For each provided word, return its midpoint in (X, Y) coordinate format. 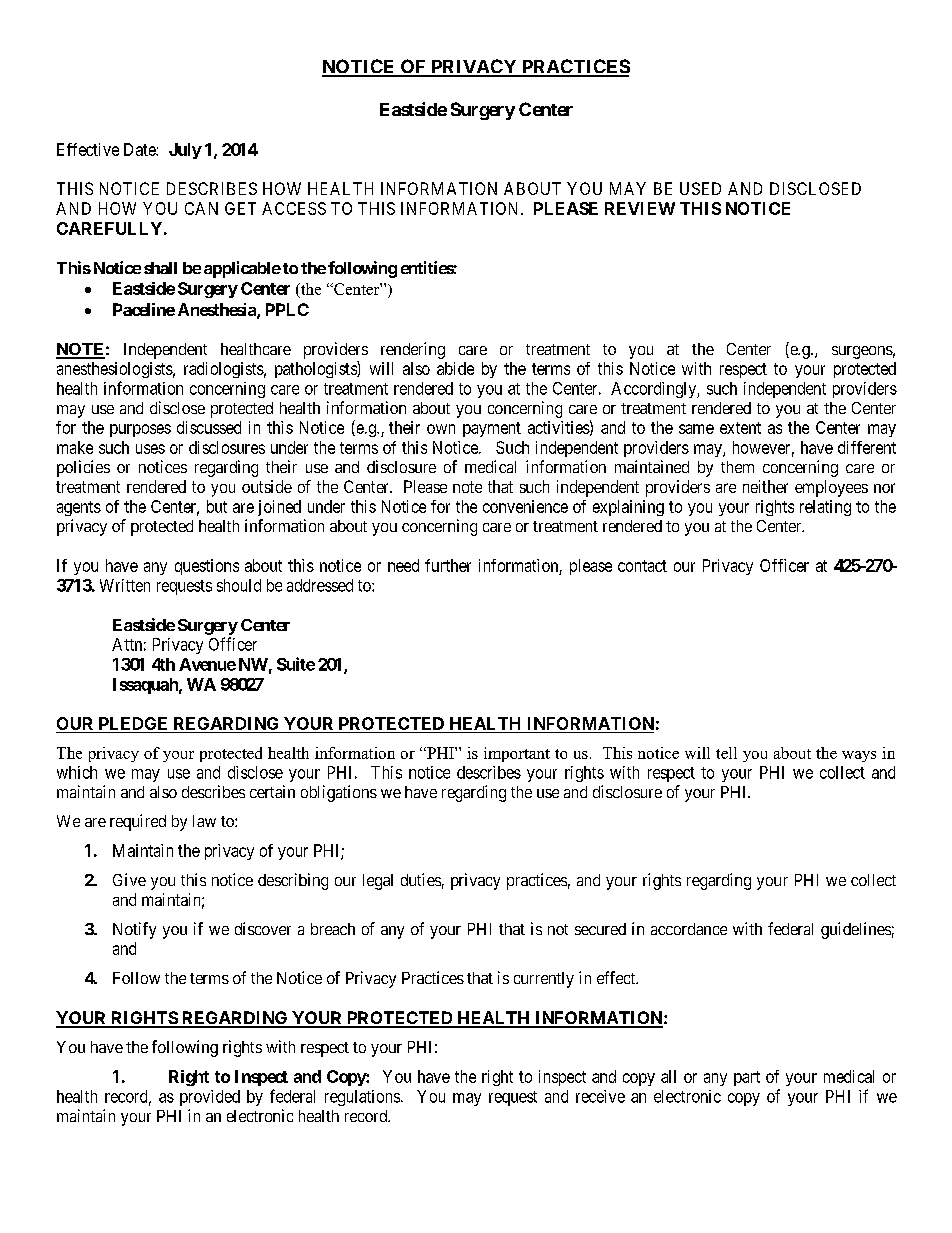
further (448, 565)
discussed (209, 427)
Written (125, 585)
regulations (362, 1098)
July (185, 151)
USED (700, 188)
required (138, 822)
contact (642, 566)
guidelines (856, 930)
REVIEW (640, 208)
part (747, 1078)
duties (421, 879)
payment (492, 429)
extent (740, 428)
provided (210, 1098)
